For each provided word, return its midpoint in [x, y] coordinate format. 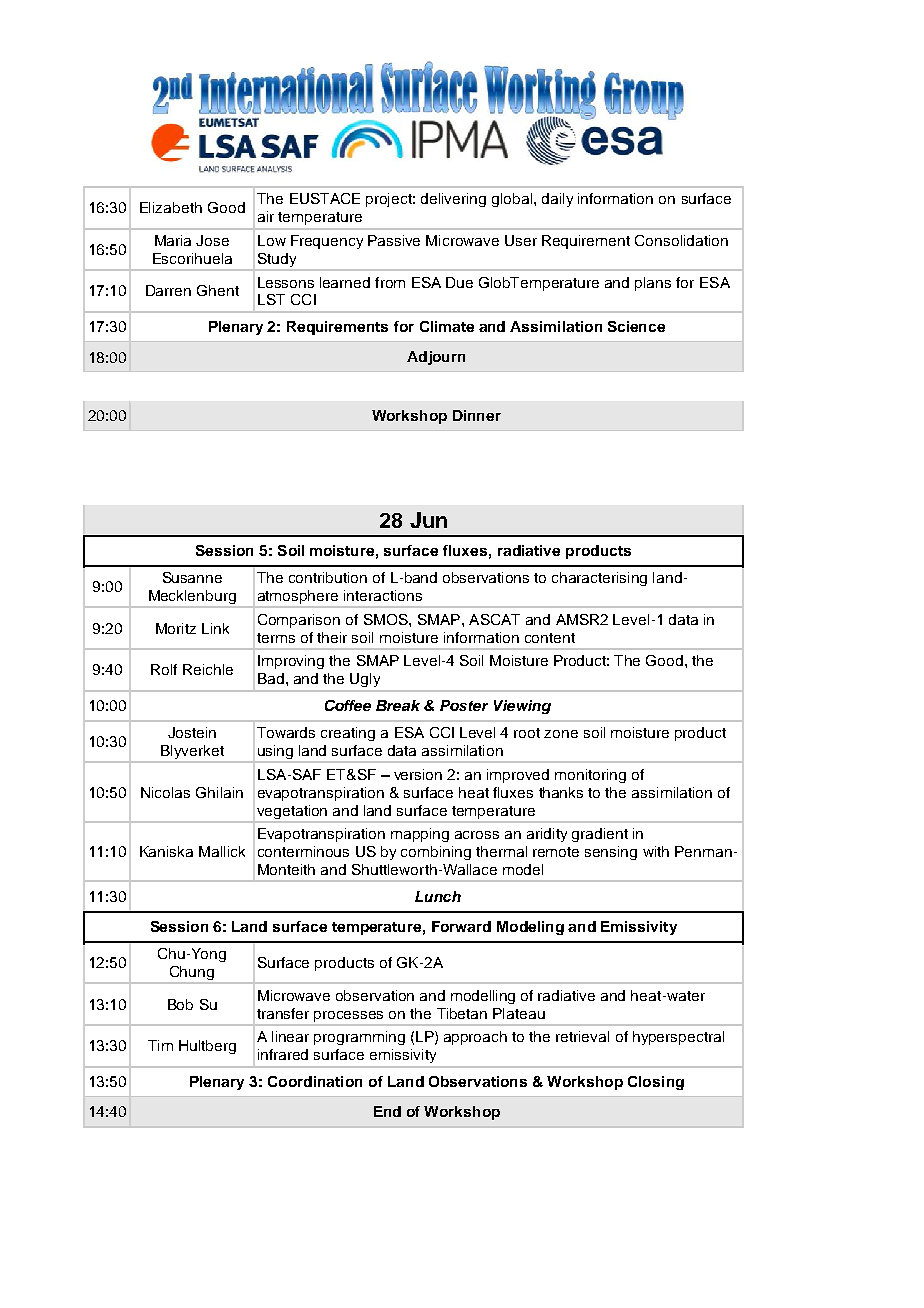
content [550, 638]
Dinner [477, 415]
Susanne [192, 577]
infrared [283, 1054]
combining [436, 853]
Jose [212, 240]
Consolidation [681, 240]
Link [215, 628]
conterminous [303, 851]
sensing [611, 853]
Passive [394, 240]
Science [636, 326]
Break [398, 705]
